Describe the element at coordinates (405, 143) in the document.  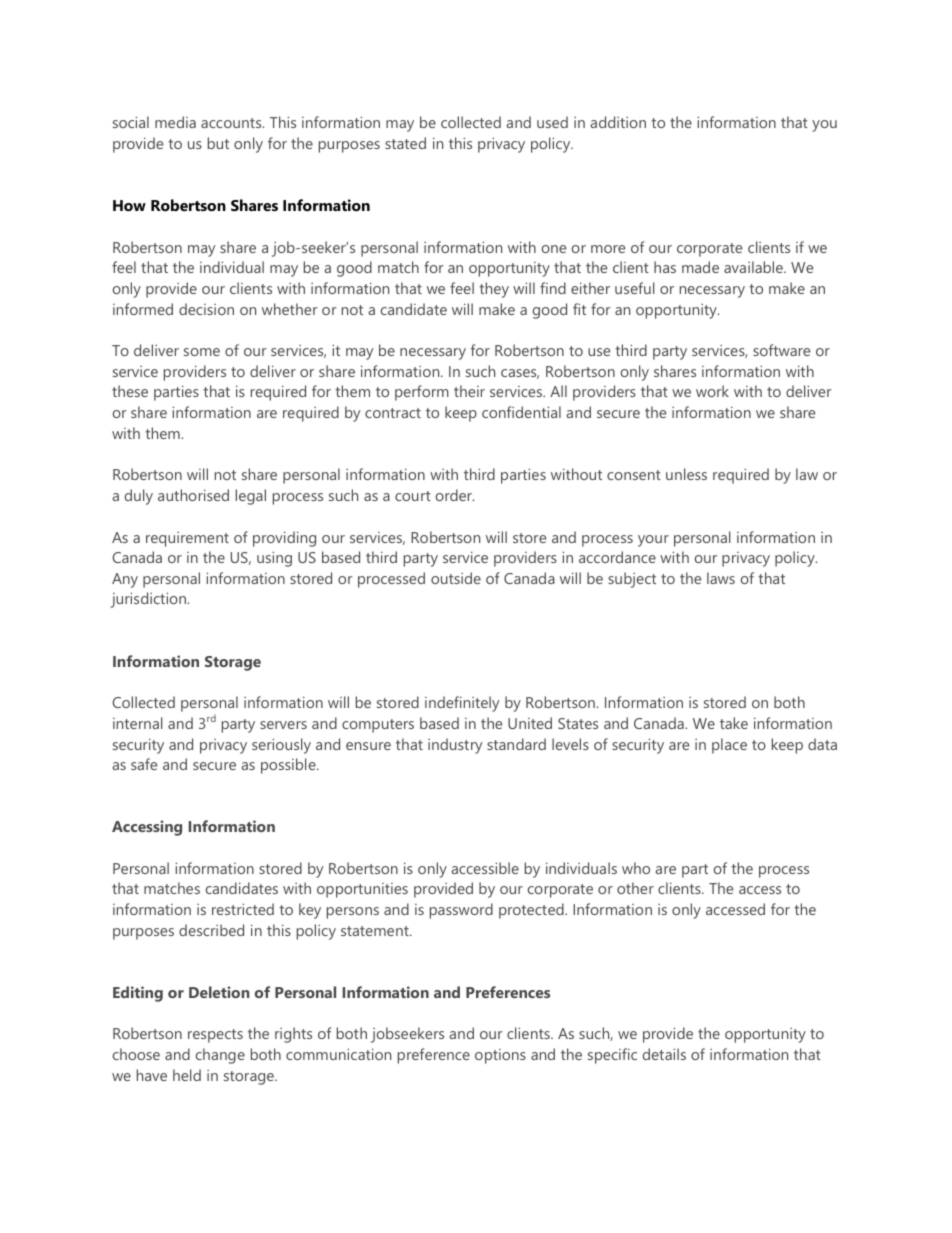
I see `stated` at that location.
